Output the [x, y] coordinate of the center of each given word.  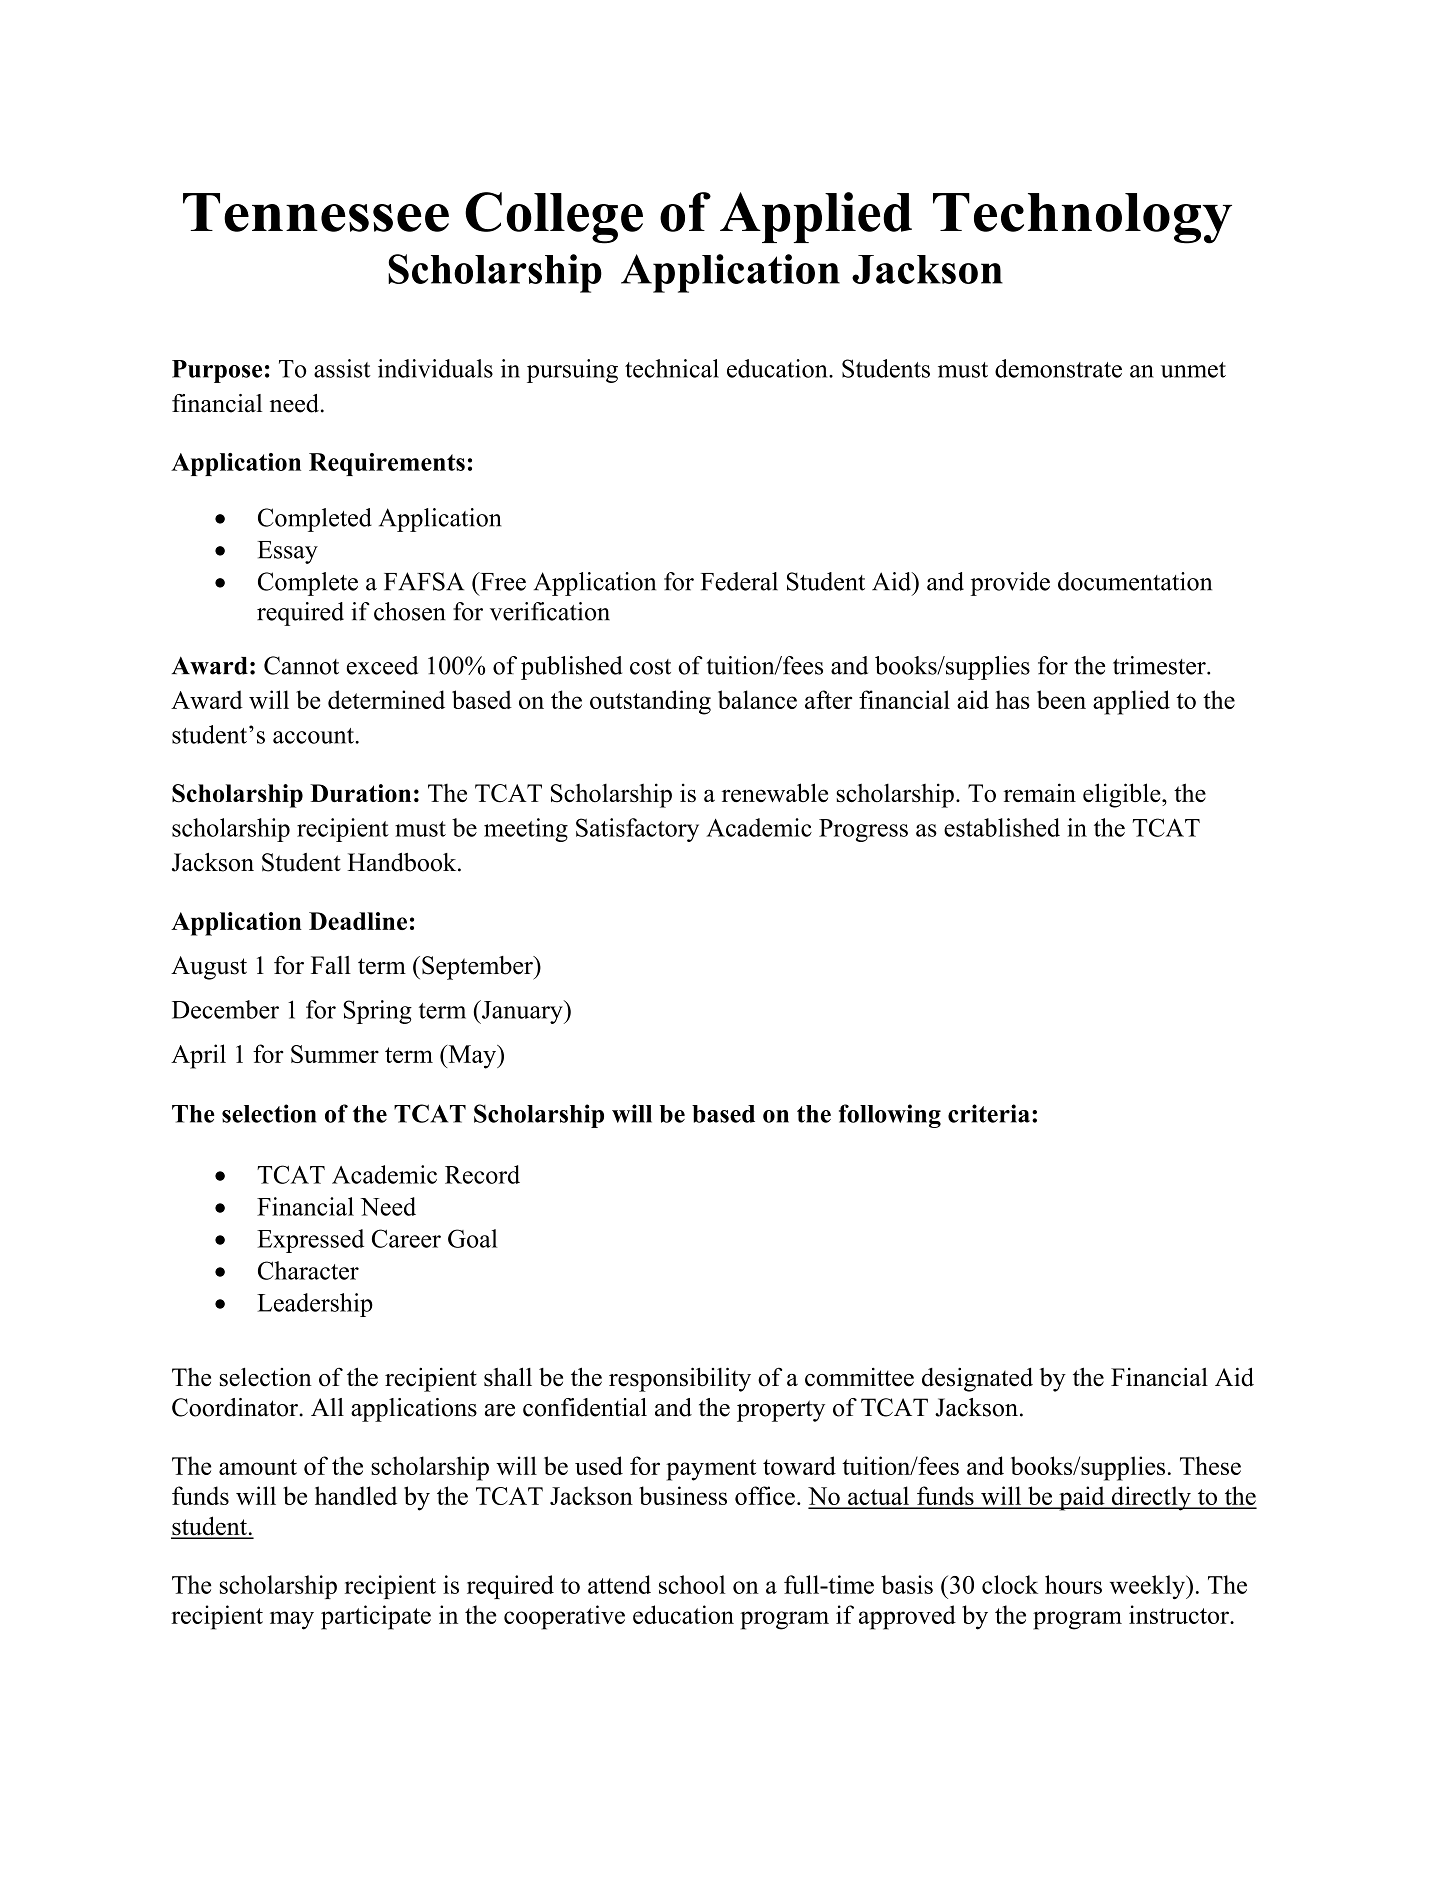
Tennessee [316, 212]
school [692, 1584]
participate [376, 1617]
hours [1073, 1584]
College [554, 218]
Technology [1082, 218]
